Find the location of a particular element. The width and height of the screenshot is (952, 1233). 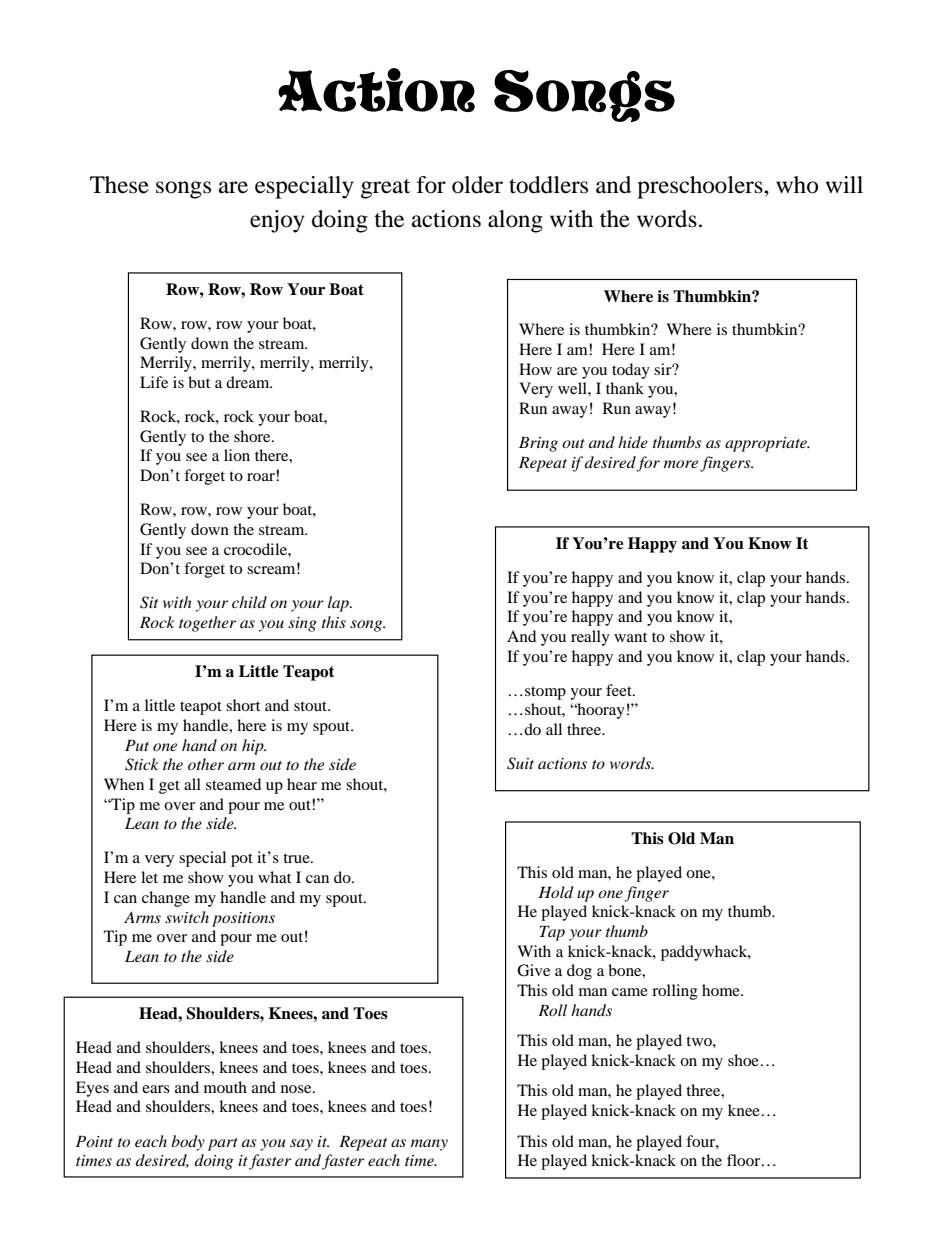

body is located at coordinates (188, 1143).
